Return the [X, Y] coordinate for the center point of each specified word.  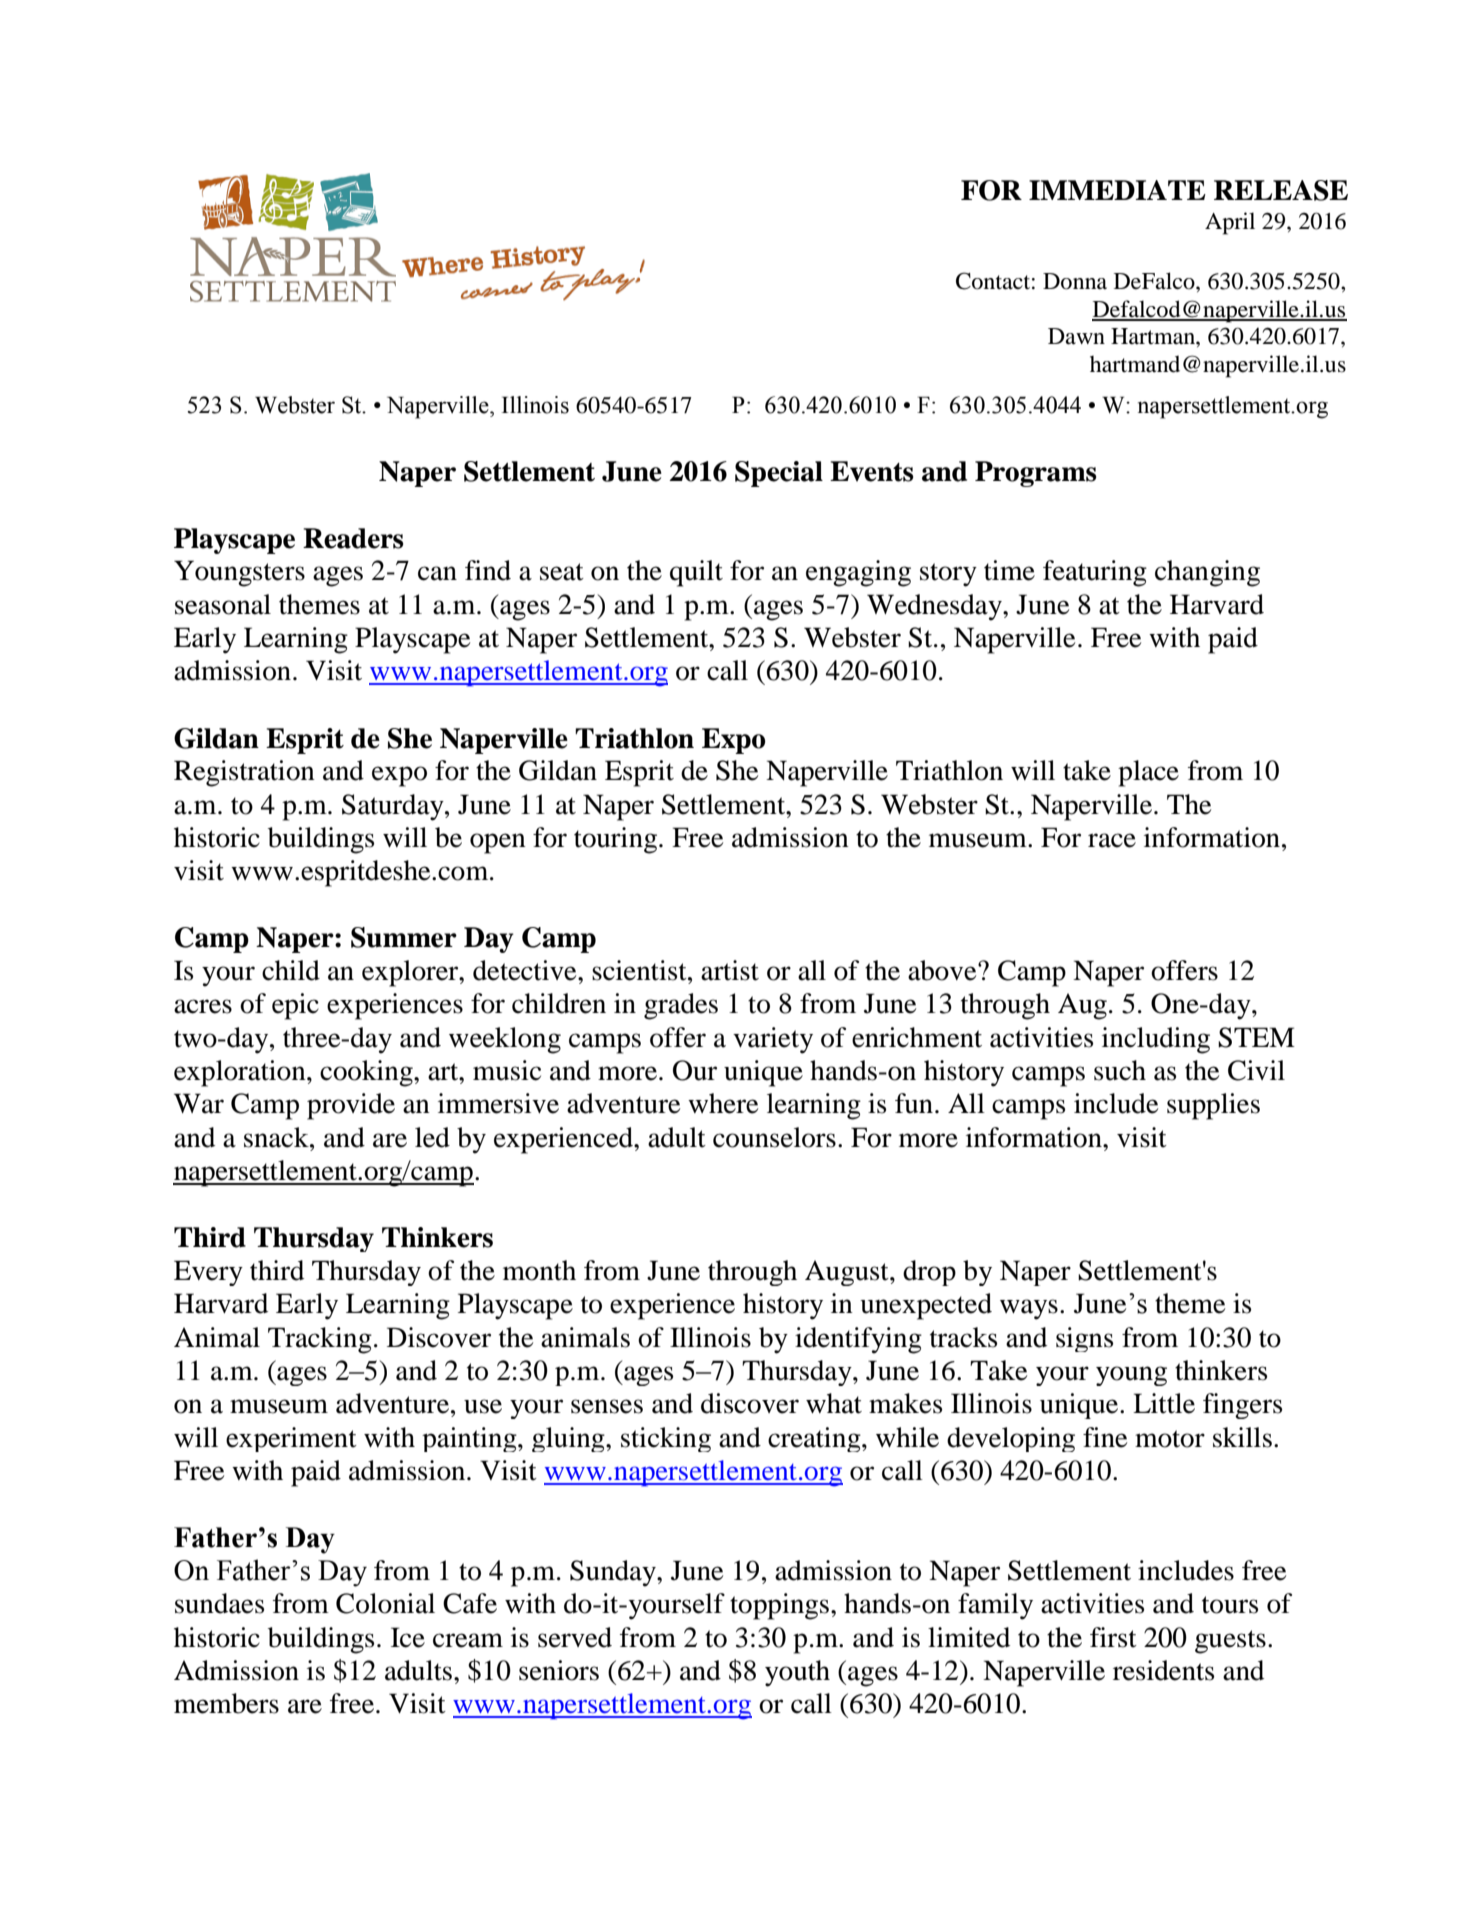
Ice [408, 1637]
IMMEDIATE [1117, 190]
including [1156, 1040]
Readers [353, 538]
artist [730, 970]
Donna [1075, 281]
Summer [404, 937]
